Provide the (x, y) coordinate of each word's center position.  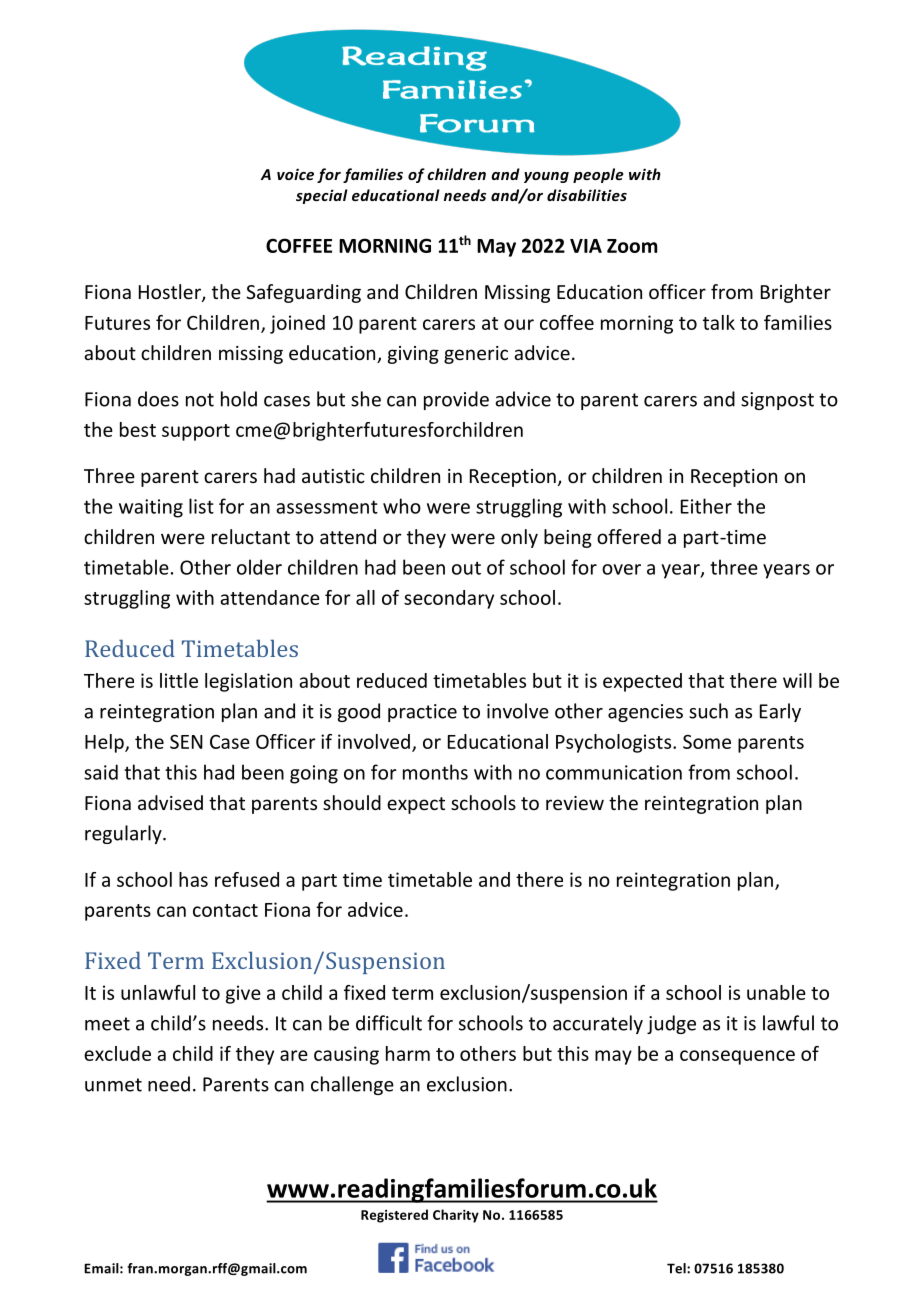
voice (295, 174)
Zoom (632, 246)
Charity (456, 1216)
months (435, 772)
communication (614, 772)
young (546, 177)
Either (706, 506)
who (402, 506)
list (201, 506)
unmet (113, 1085)
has (193, 879)
